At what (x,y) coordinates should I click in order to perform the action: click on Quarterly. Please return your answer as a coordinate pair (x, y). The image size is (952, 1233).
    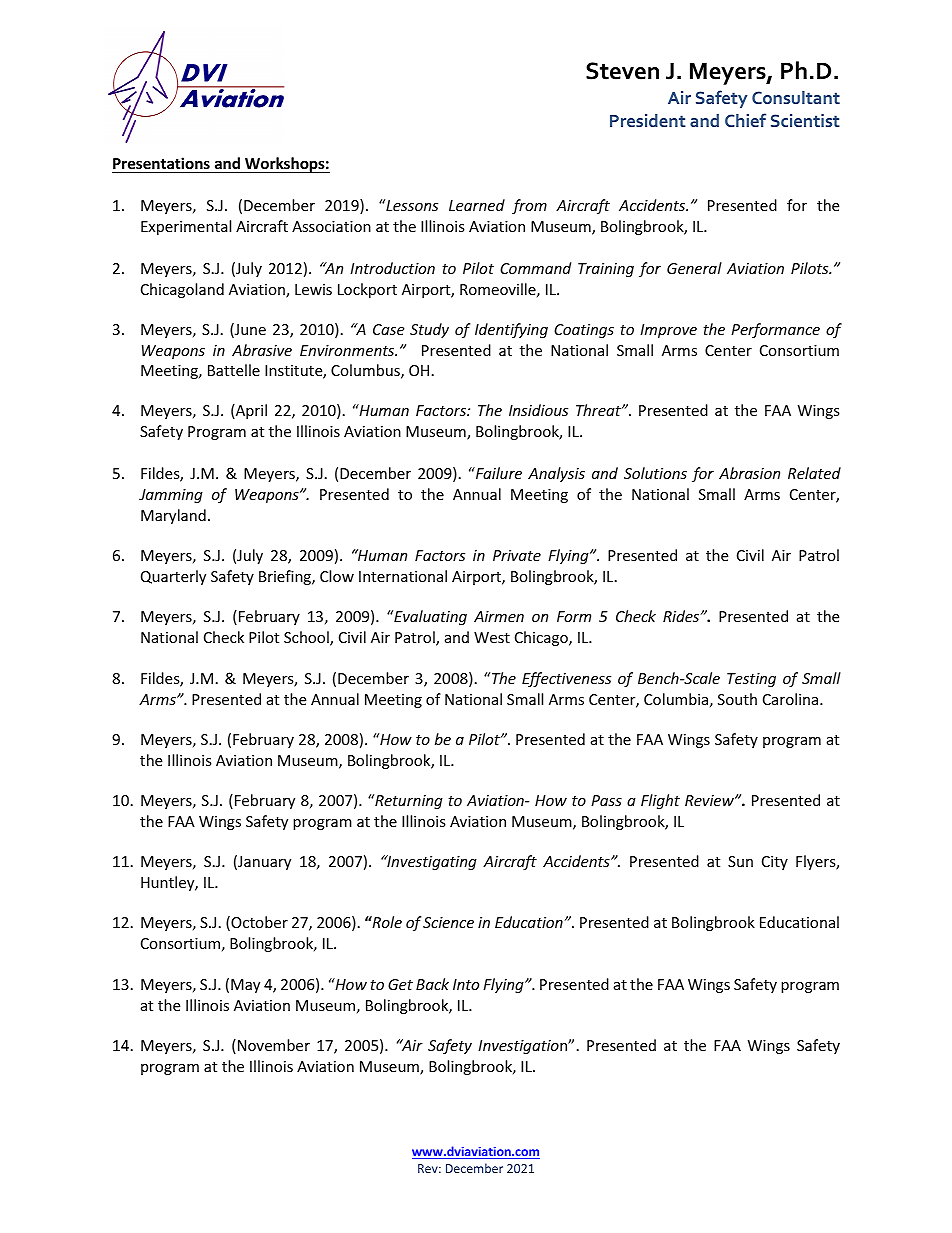
    Looking at the image, I should click on (173, 577).
